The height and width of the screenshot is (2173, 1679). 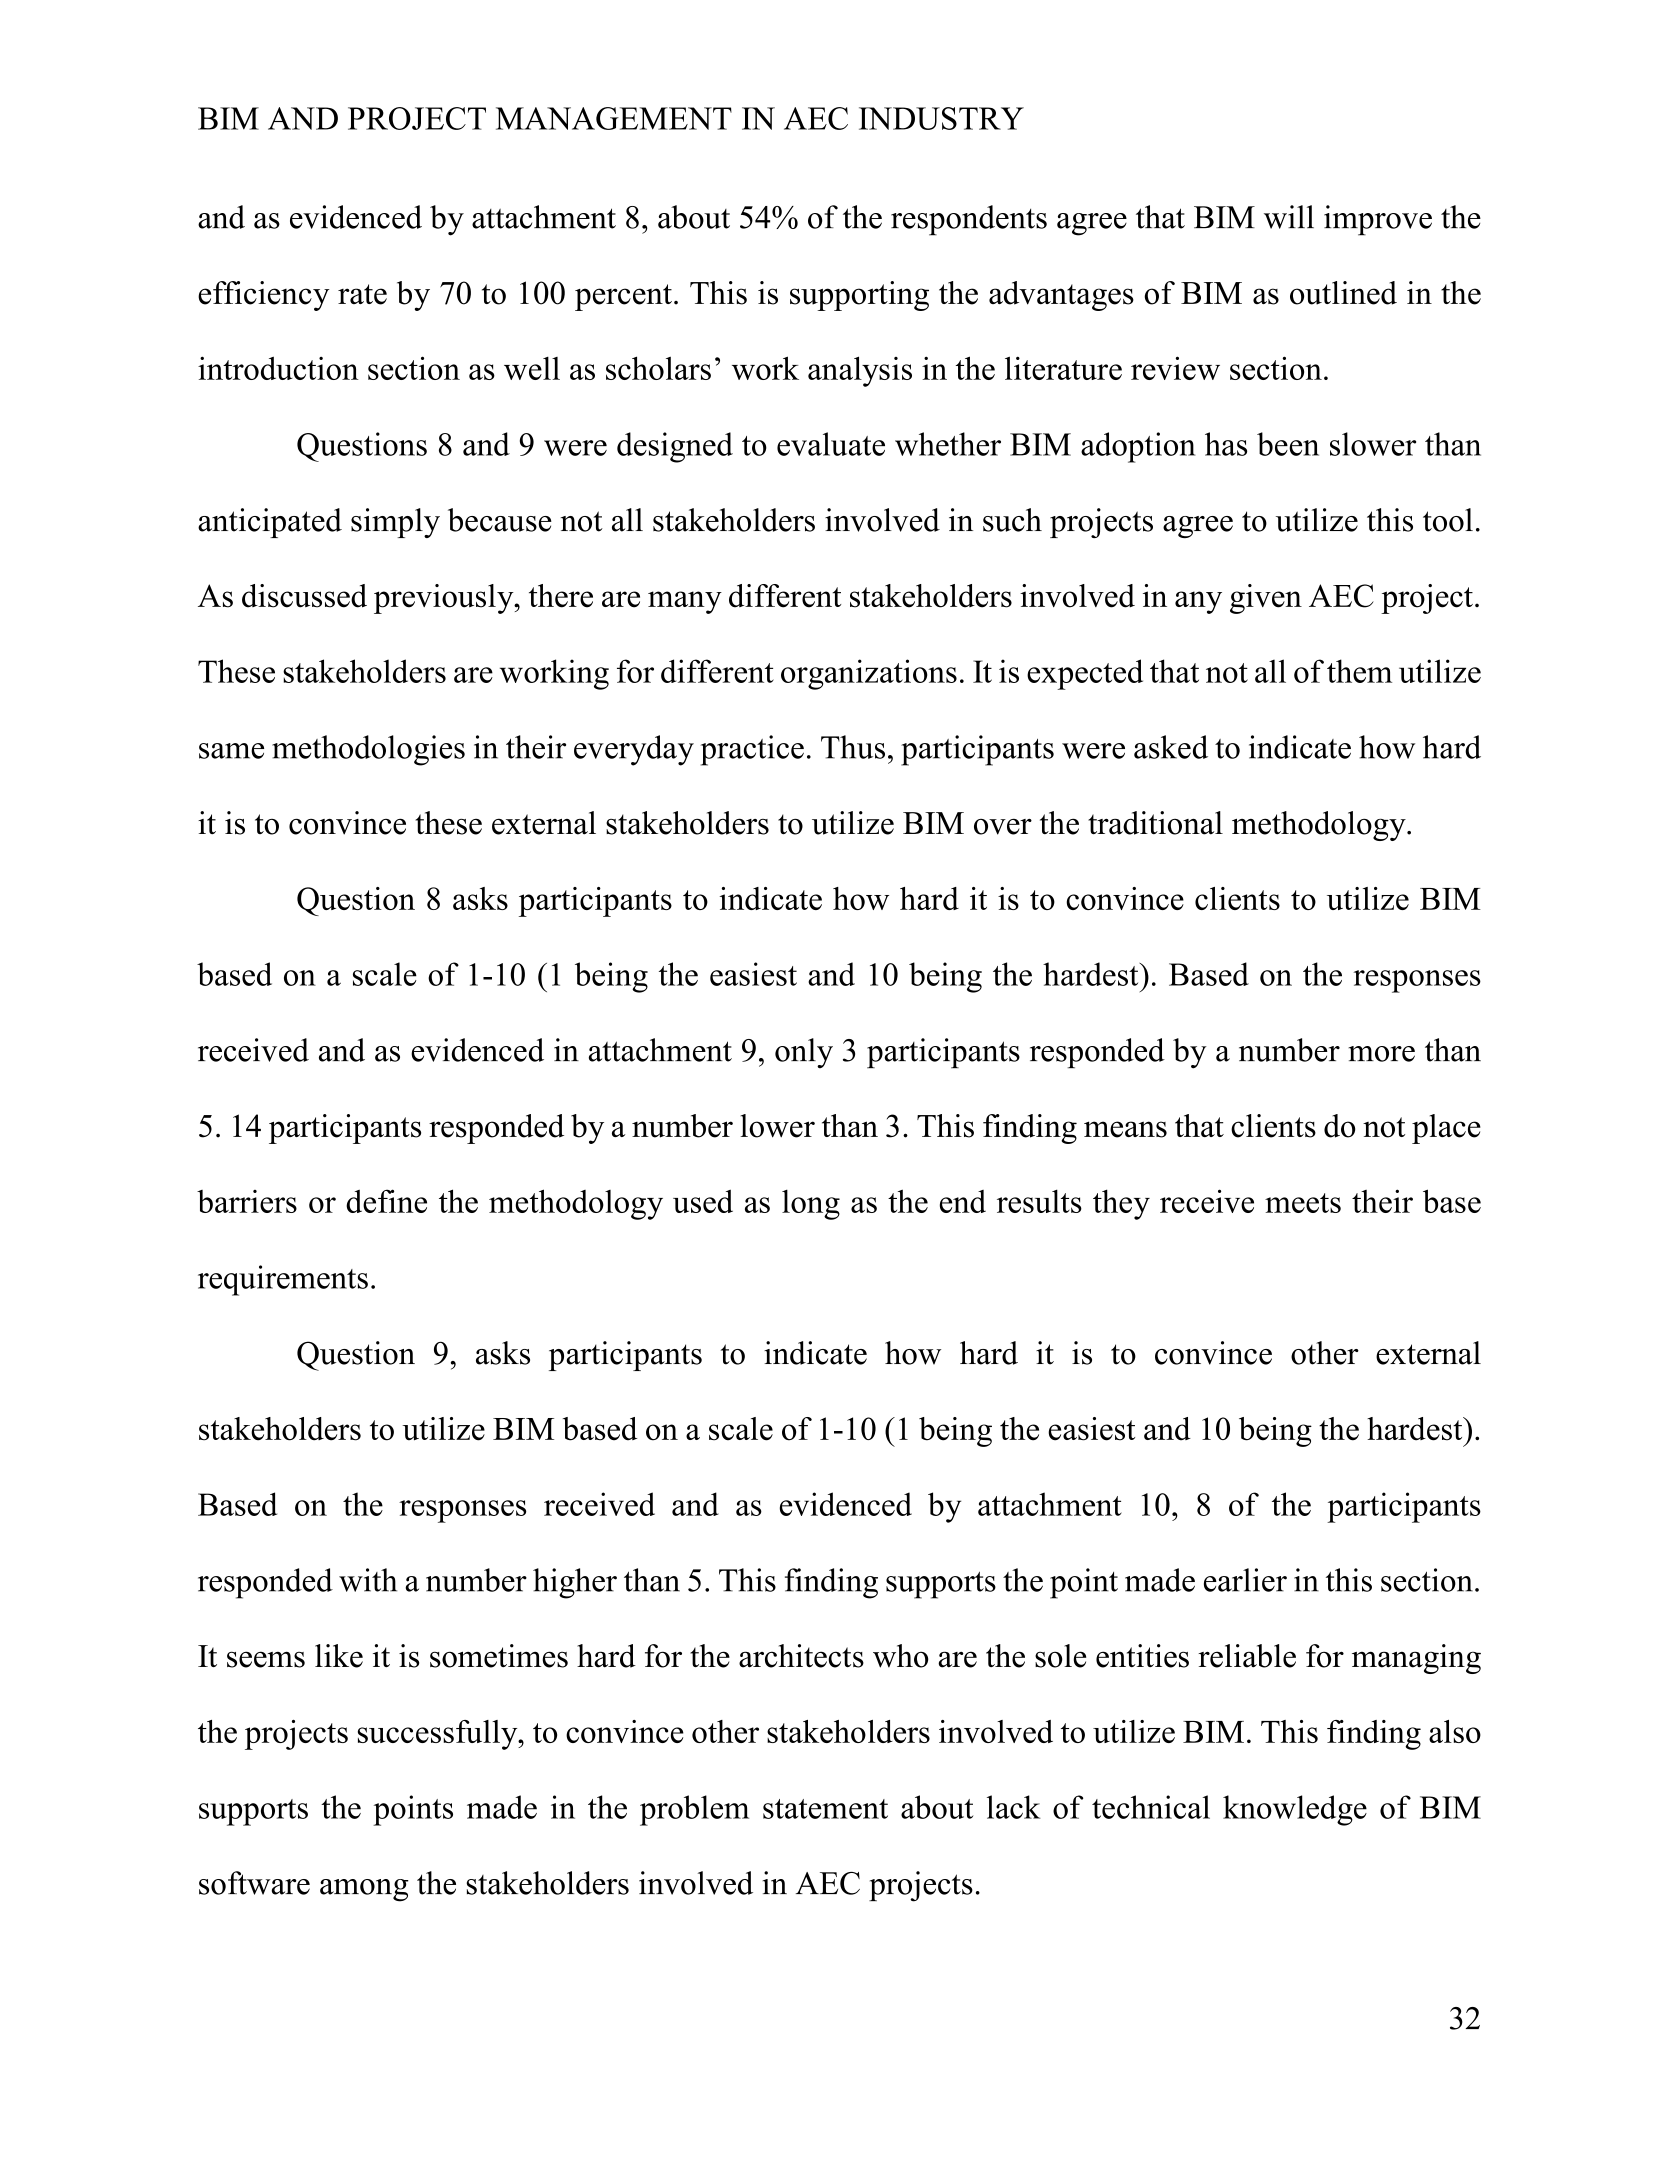 What do you see at coordinates (1289, 217) in the screenshot?
I see `will` at bounding box center [1289, 217].
